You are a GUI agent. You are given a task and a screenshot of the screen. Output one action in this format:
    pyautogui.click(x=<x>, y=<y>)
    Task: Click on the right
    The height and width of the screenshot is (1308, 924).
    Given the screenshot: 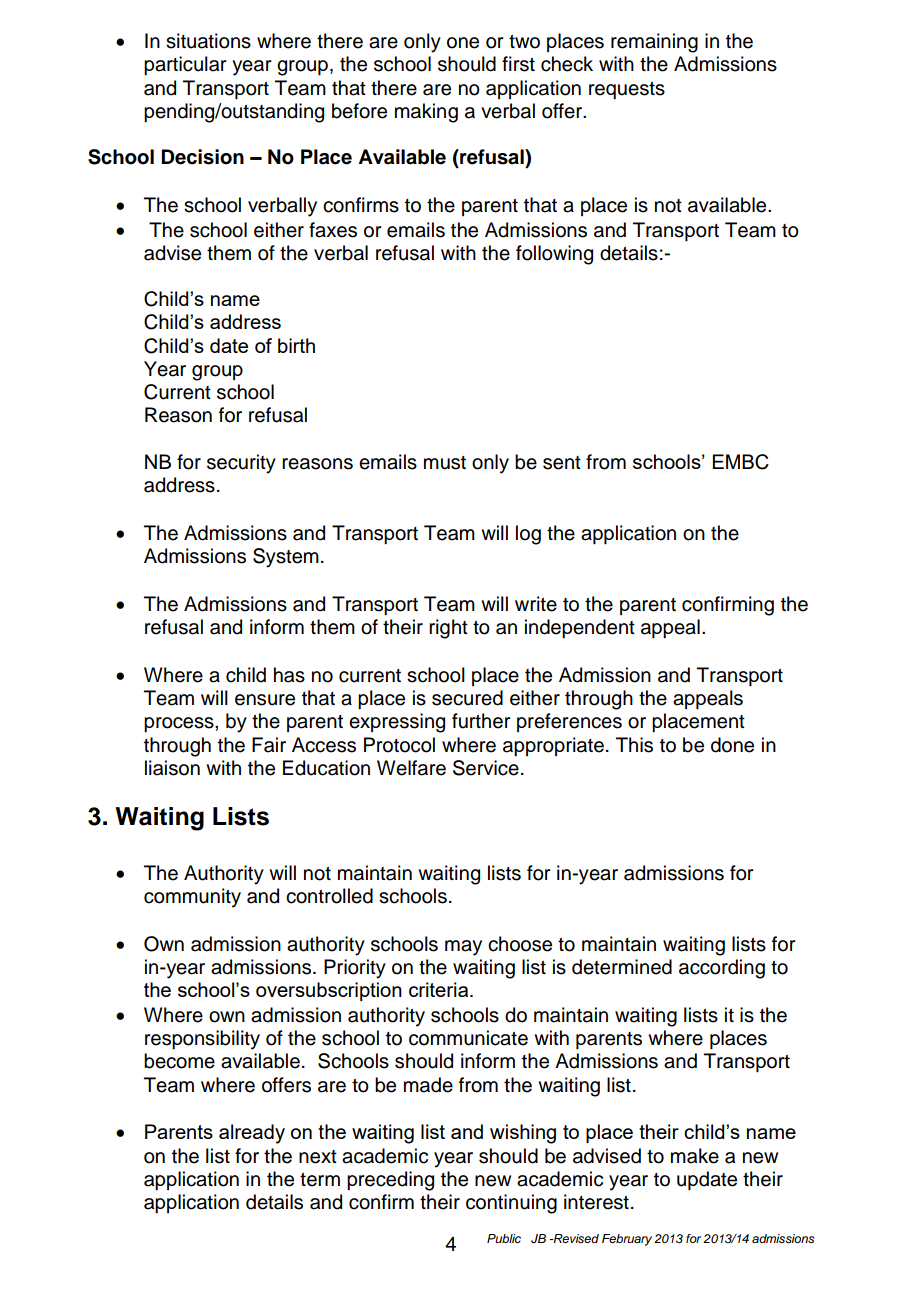 What is the action you would take?
    pyautogui.click(x=448, y=629)
